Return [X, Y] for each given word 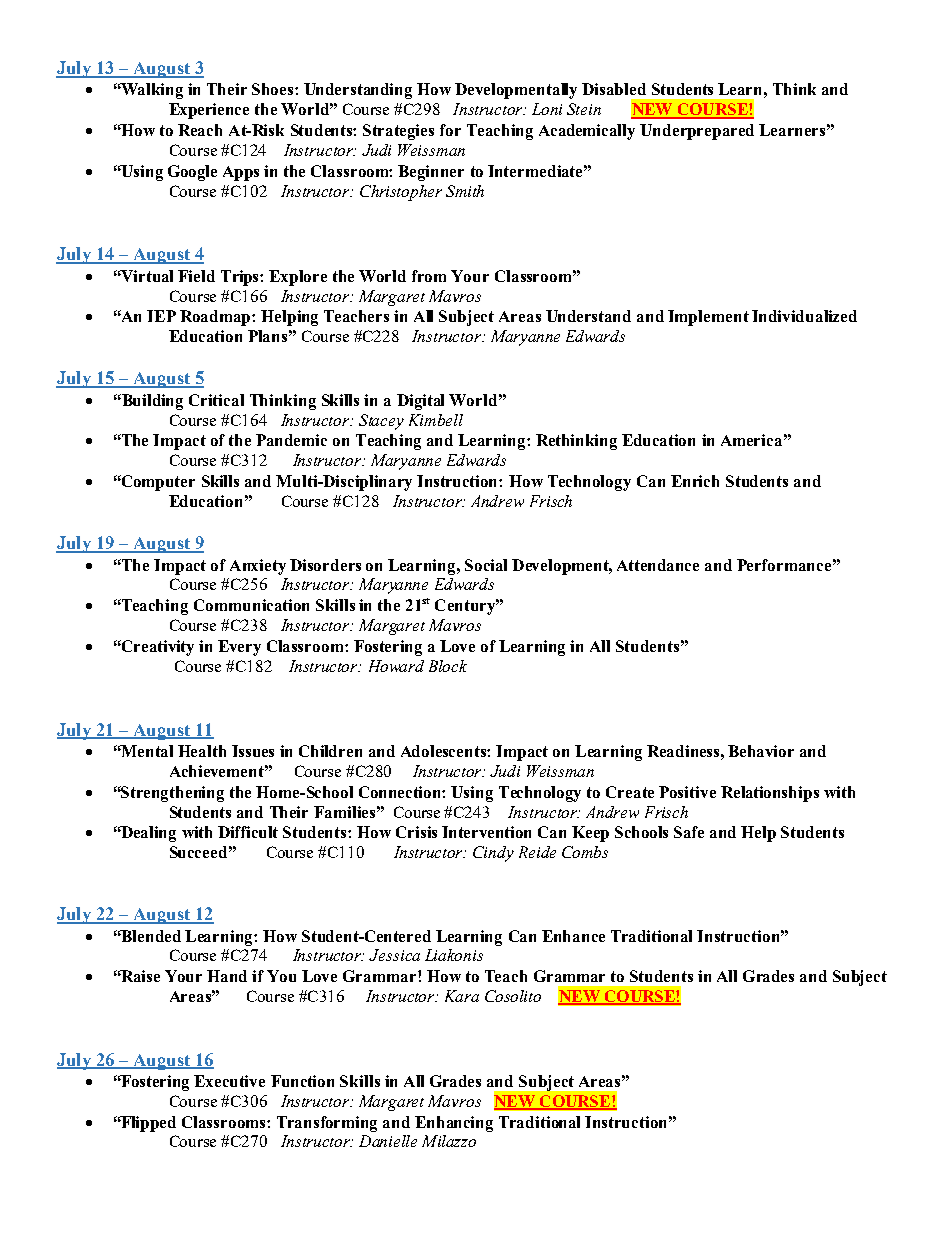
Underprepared [697, 132]
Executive [229, 1081]
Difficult [248, 832]
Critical [216, 400]
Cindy [493, 854]
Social [486, 565]
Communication [251, 605]
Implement [708, 318]
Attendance [658, 565]
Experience [209, 111]
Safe [689, 832]
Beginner [431, 173]
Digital [420, 402]
